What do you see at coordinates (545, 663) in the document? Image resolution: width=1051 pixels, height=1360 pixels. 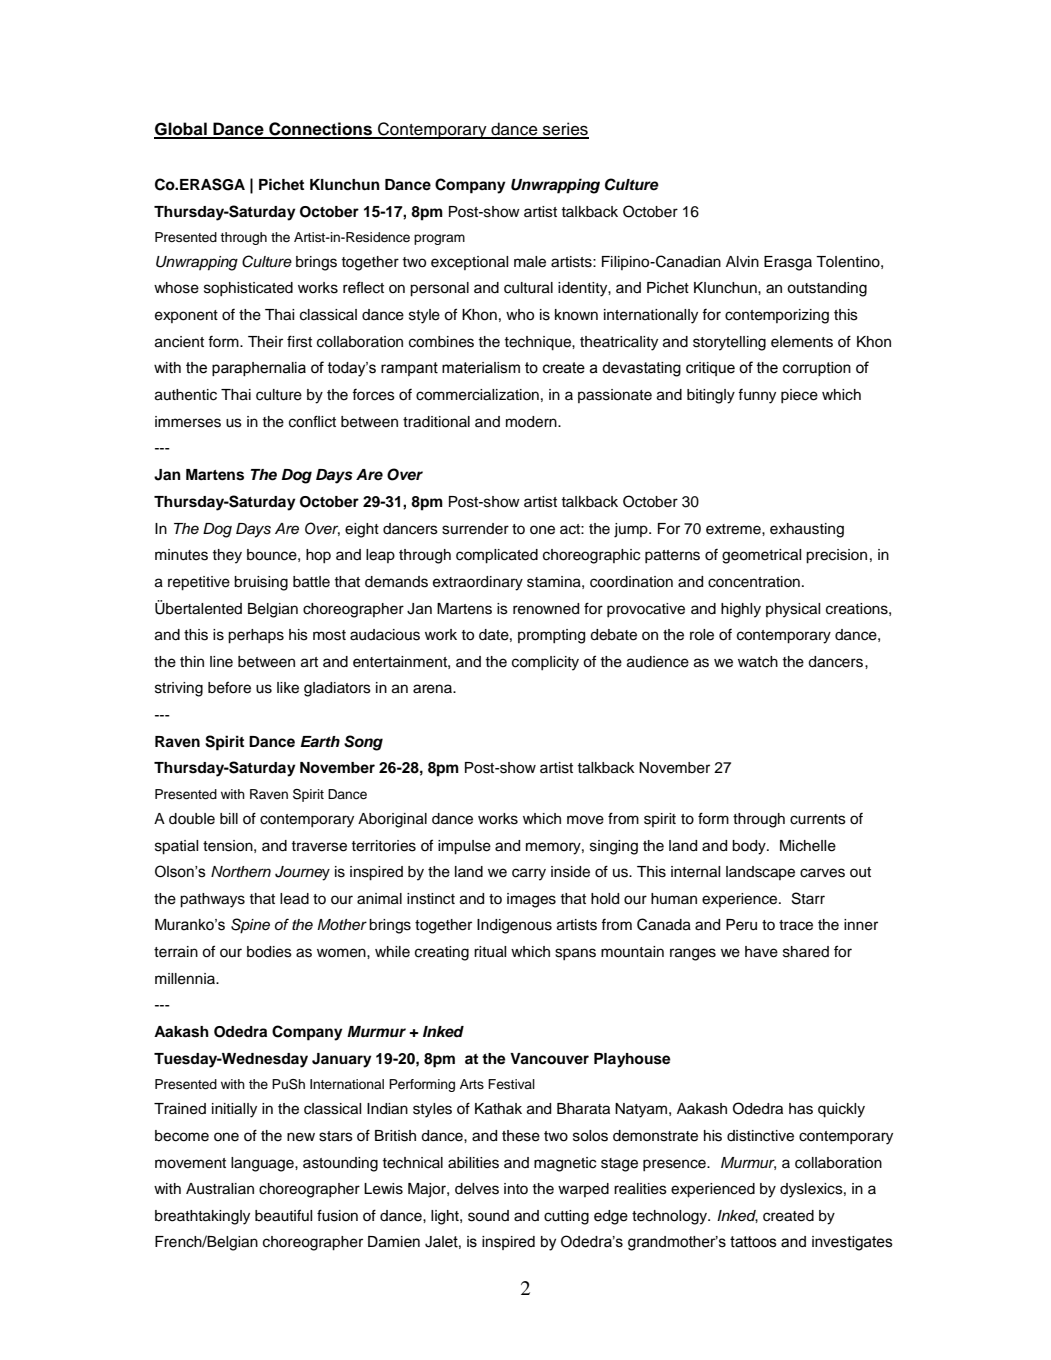 I see `complicity` at bounding box center [545, 663].
